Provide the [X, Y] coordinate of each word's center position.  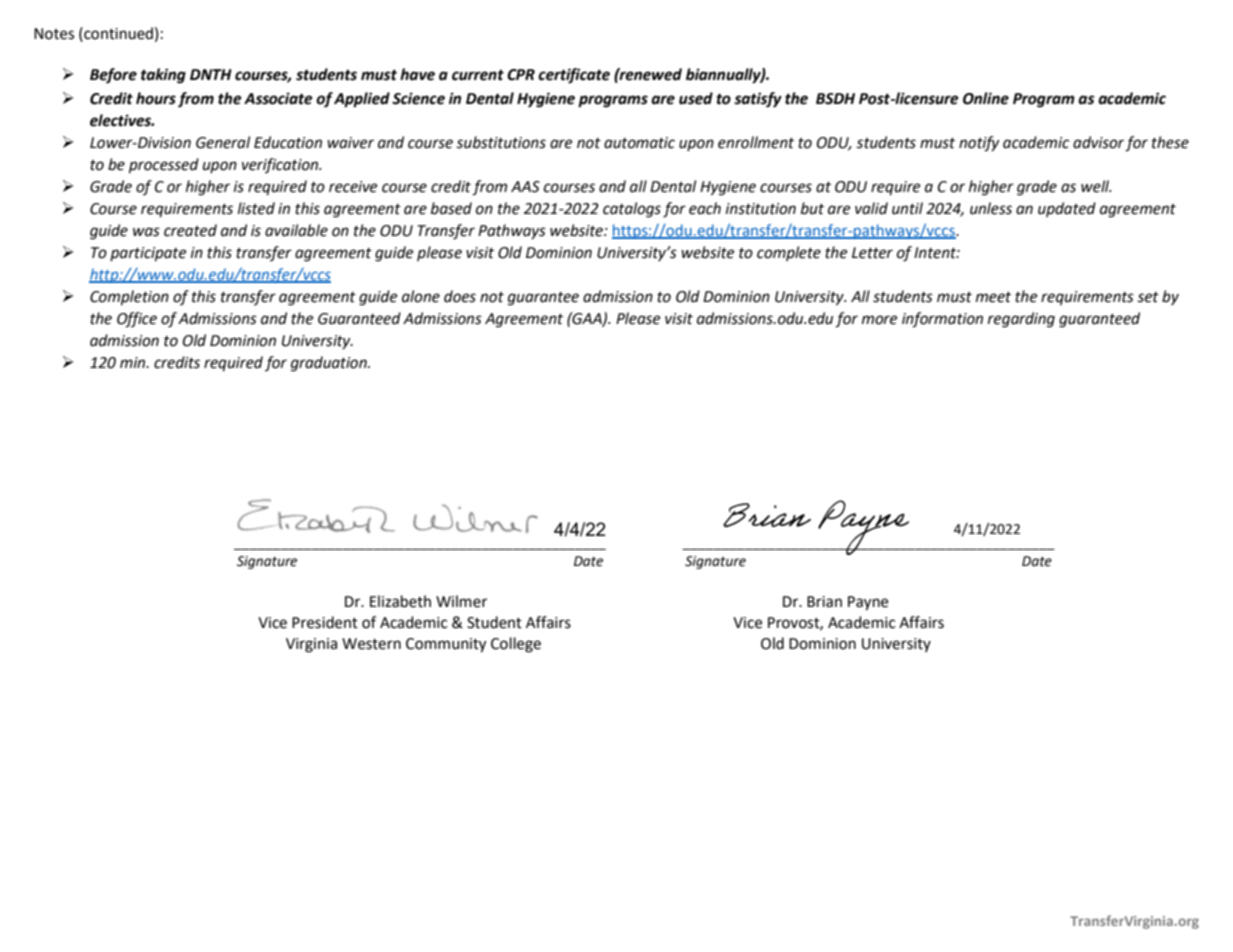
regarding [1021, 320]
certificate [574, 76]
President [325, 622]
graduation [330, 364]
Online [986, 98]
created [190, 230]
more [879, 320]
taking [163, 76]
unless [991, 208]
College [516, 645]
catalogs [632, 210]
